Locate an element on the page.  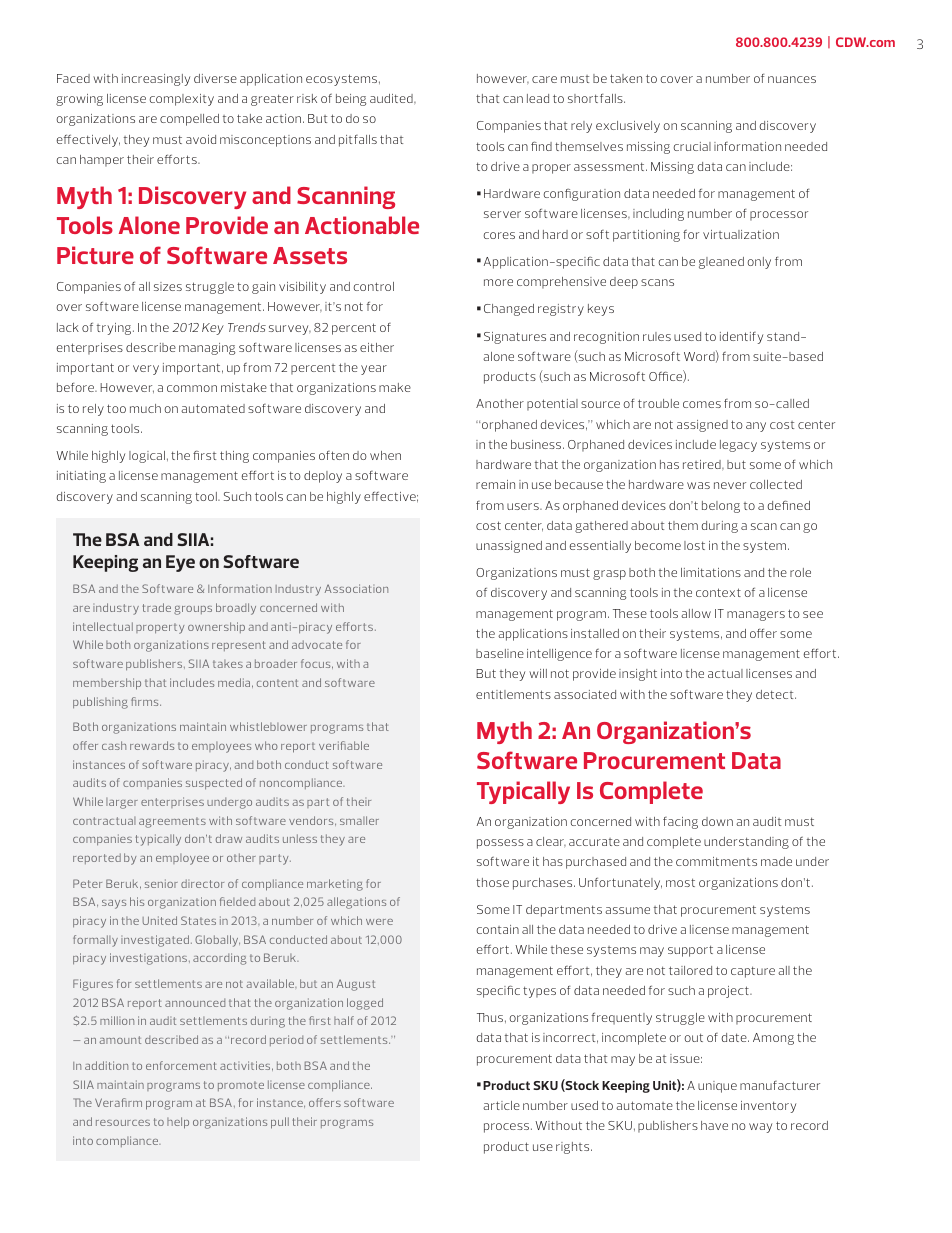
allow is located at coordinates (696, 613).
